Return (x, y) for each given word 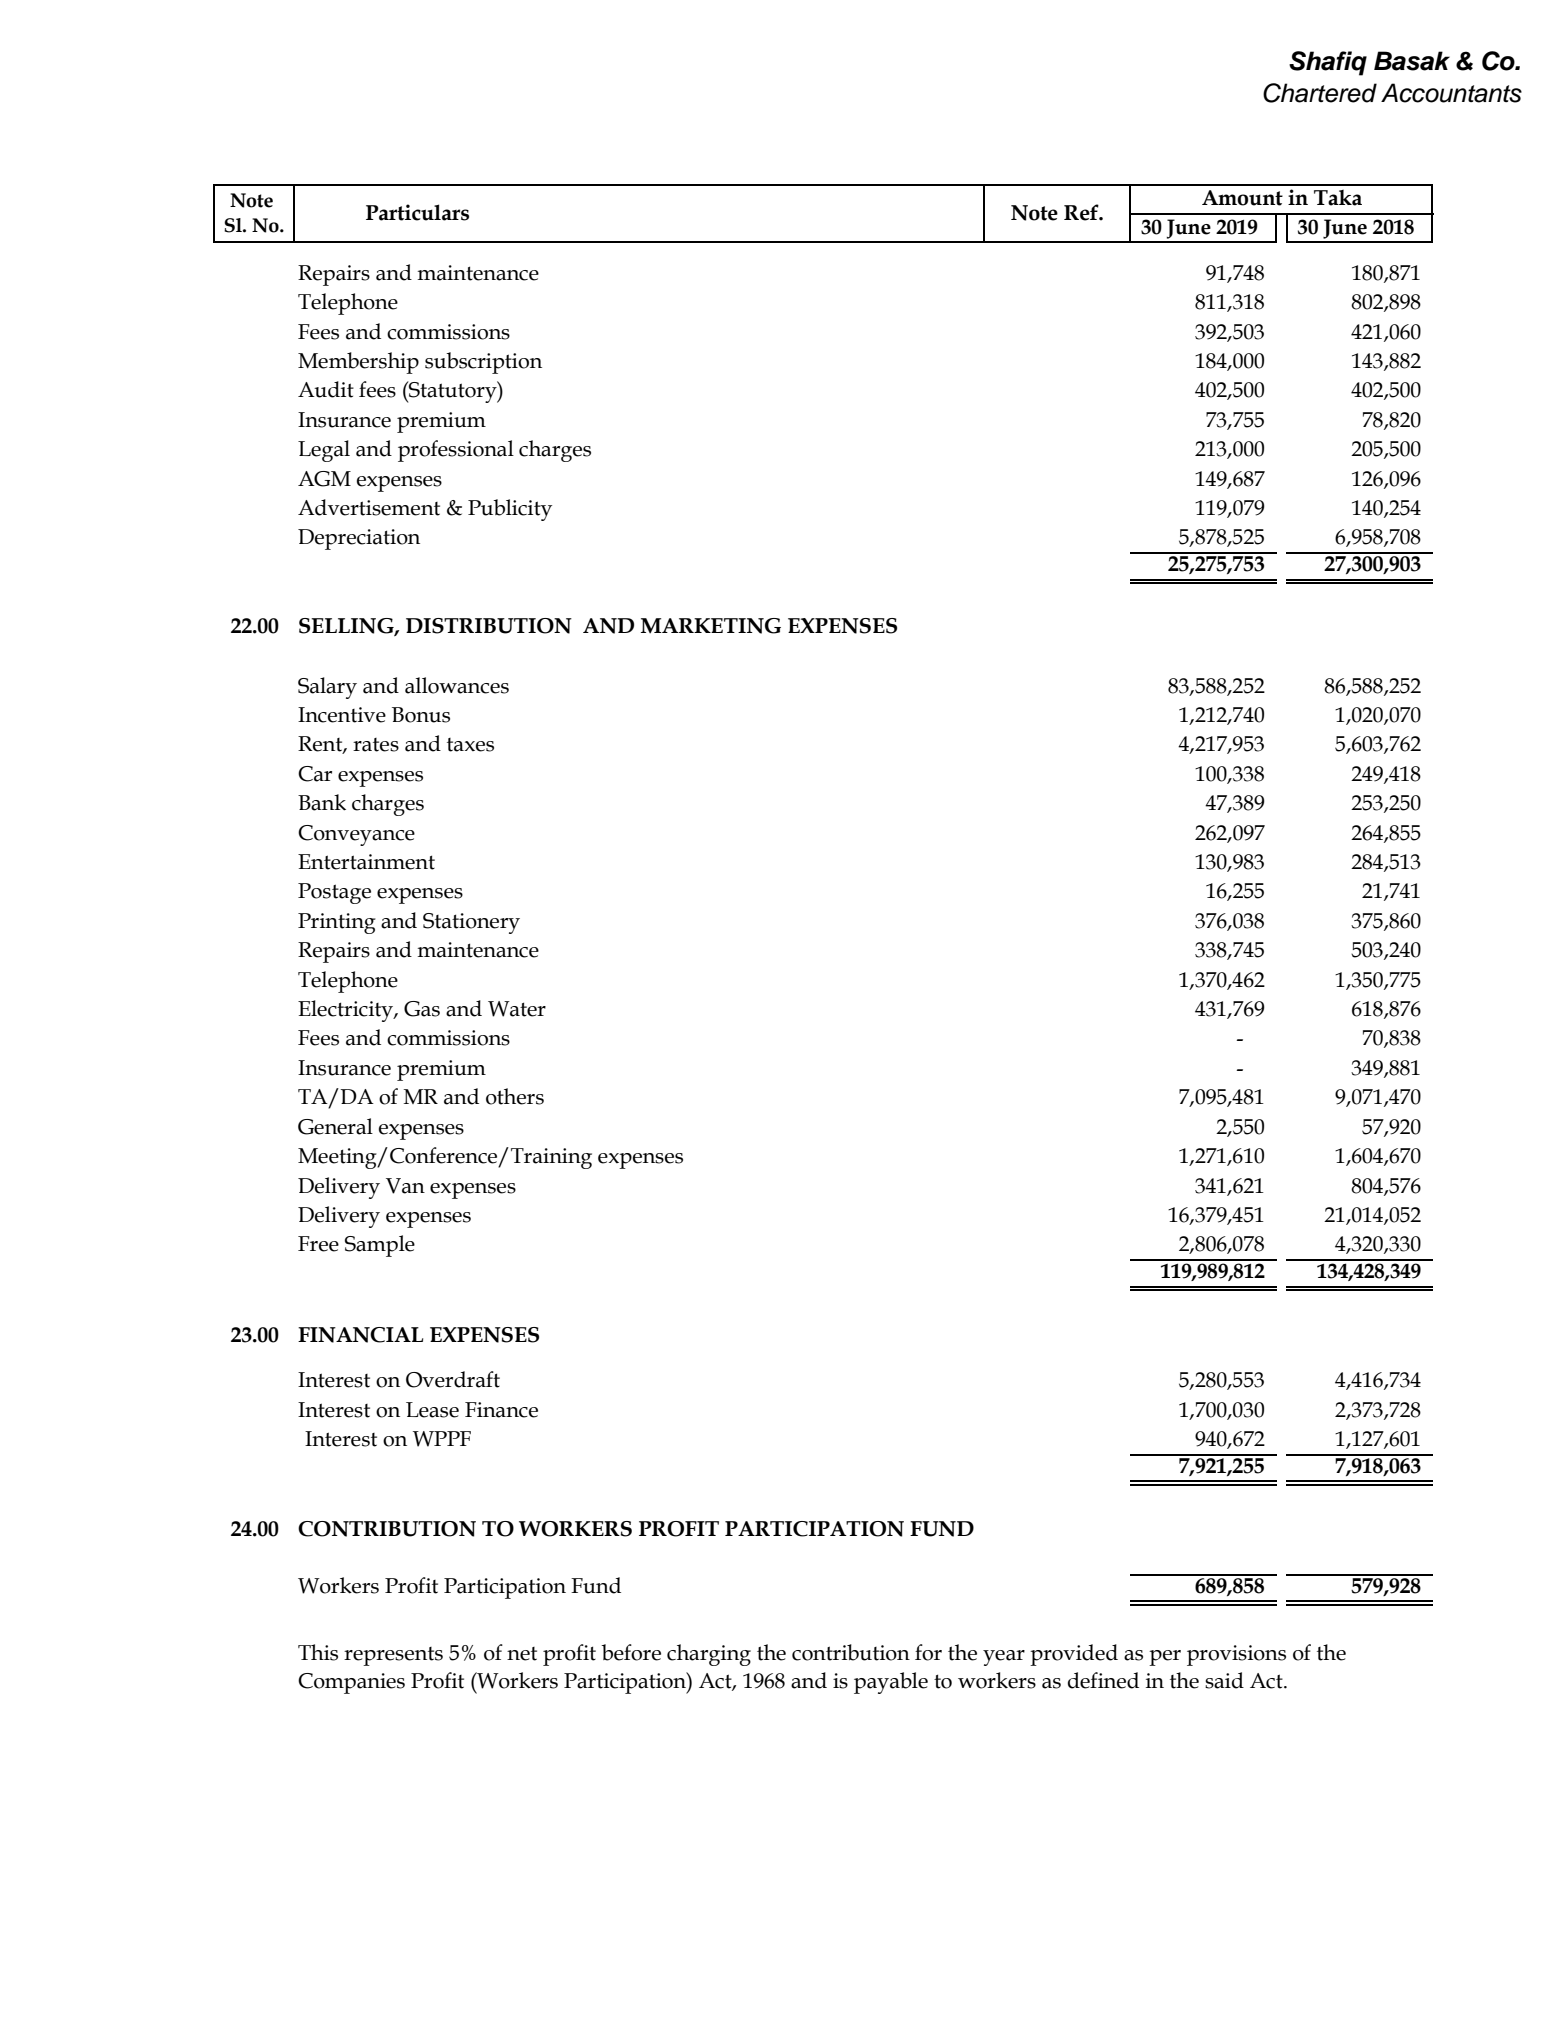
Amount (1242, 198)
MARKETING (711, 626)
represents (393, 1656)
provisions (1236, 1655)
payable (891, 1683)
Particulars (417, 212)
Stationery (471, 923)
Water (517, 1009)
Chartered (1320, 93)
